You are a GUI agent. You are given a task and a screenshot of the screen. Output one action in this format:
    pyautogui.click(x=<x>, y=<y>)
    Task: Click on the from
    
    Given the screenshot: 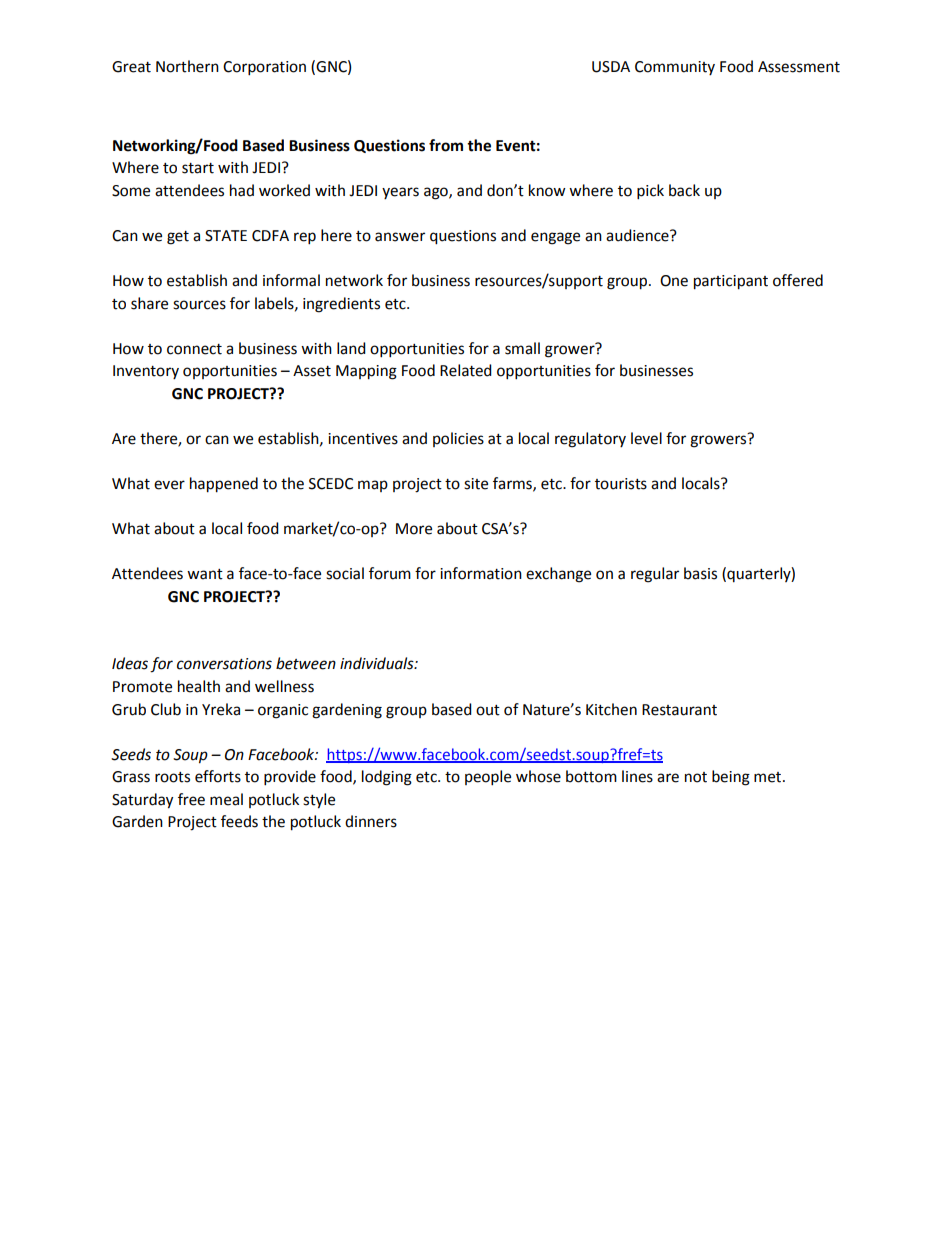 What is the action you would take?
    pyautogui.click(x=446, y=145)
